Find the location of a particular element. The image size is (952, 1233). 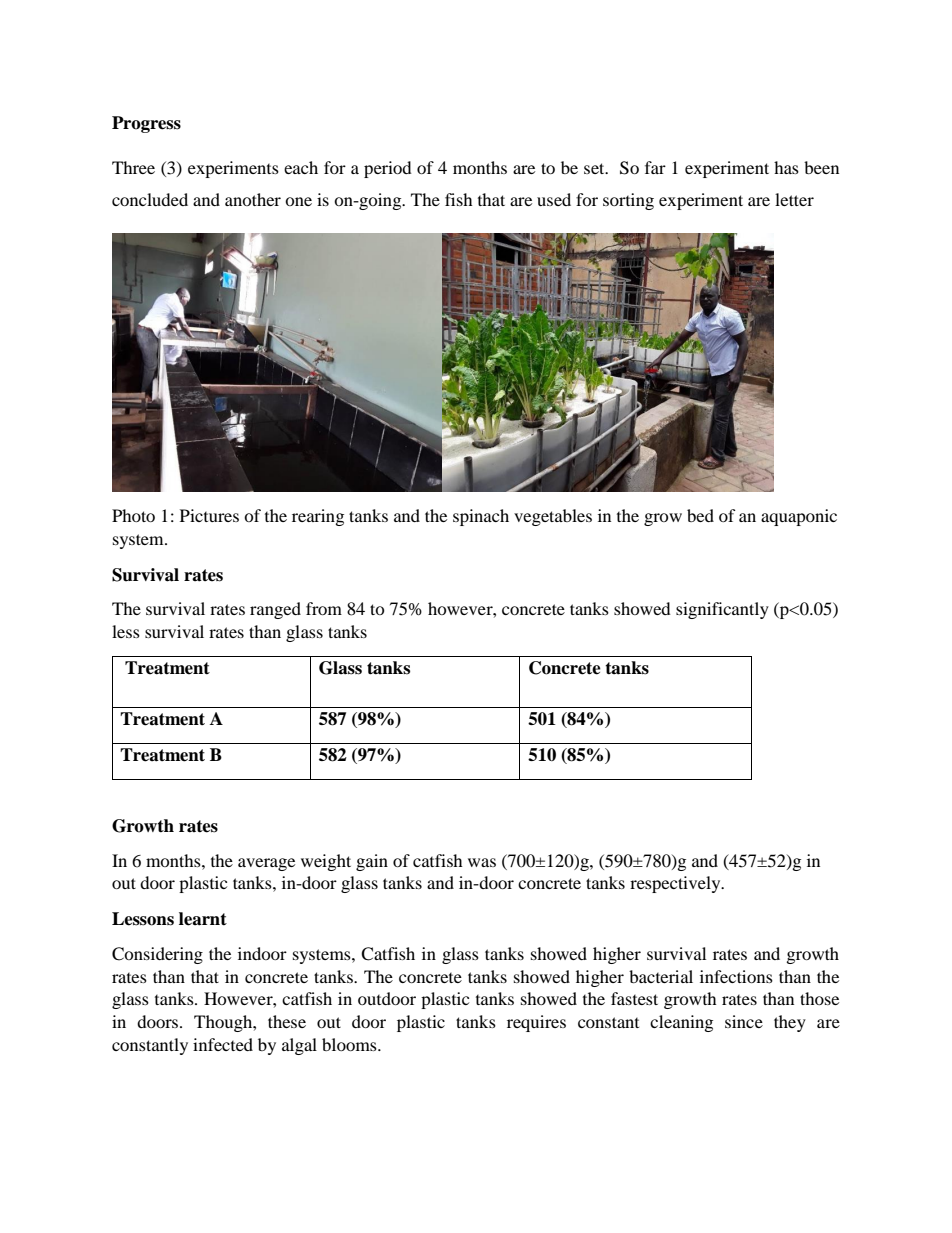

respectively is located at coordinates (676, 884).
